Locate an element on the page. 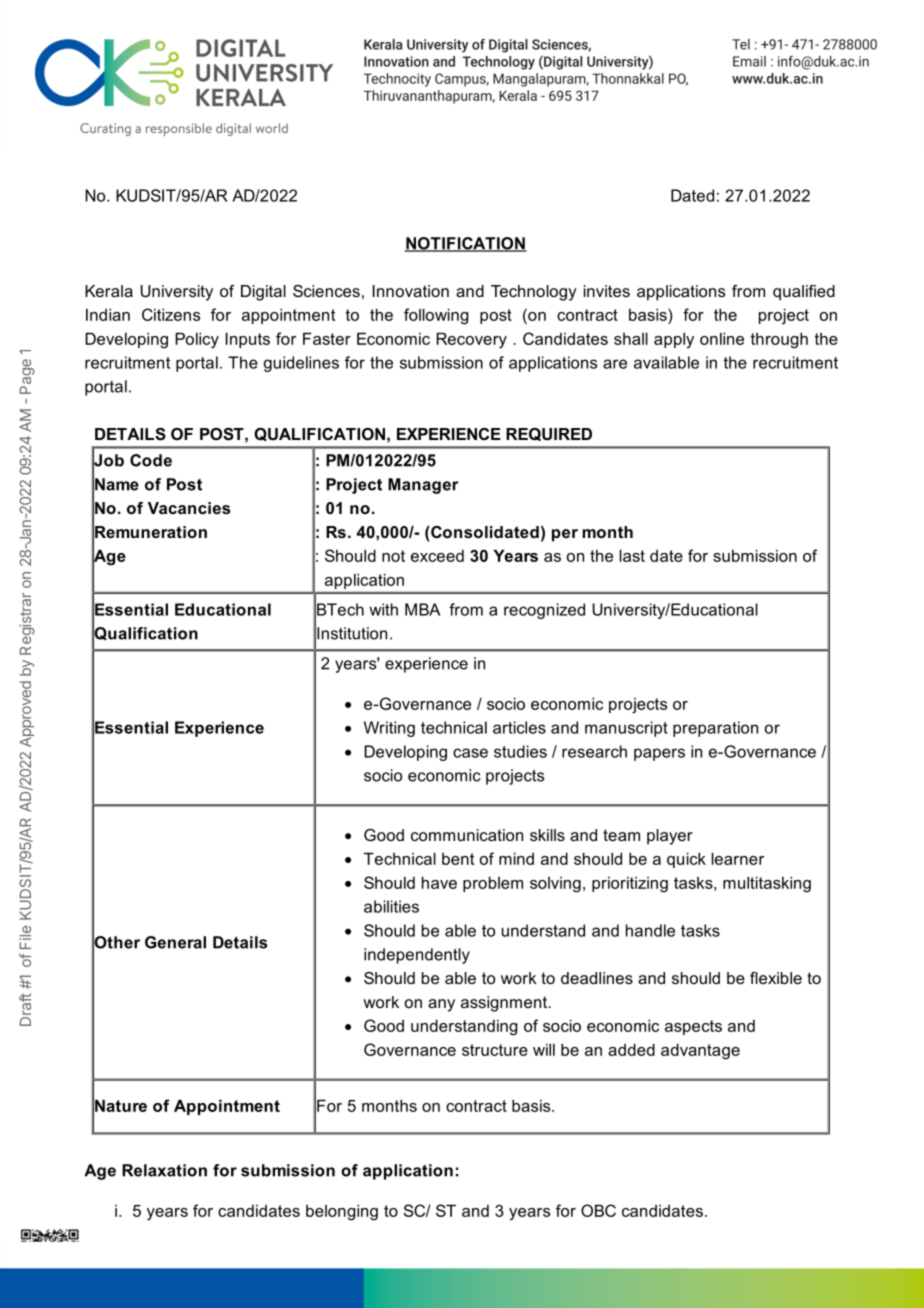  last is located at coordinates (632, 555).
